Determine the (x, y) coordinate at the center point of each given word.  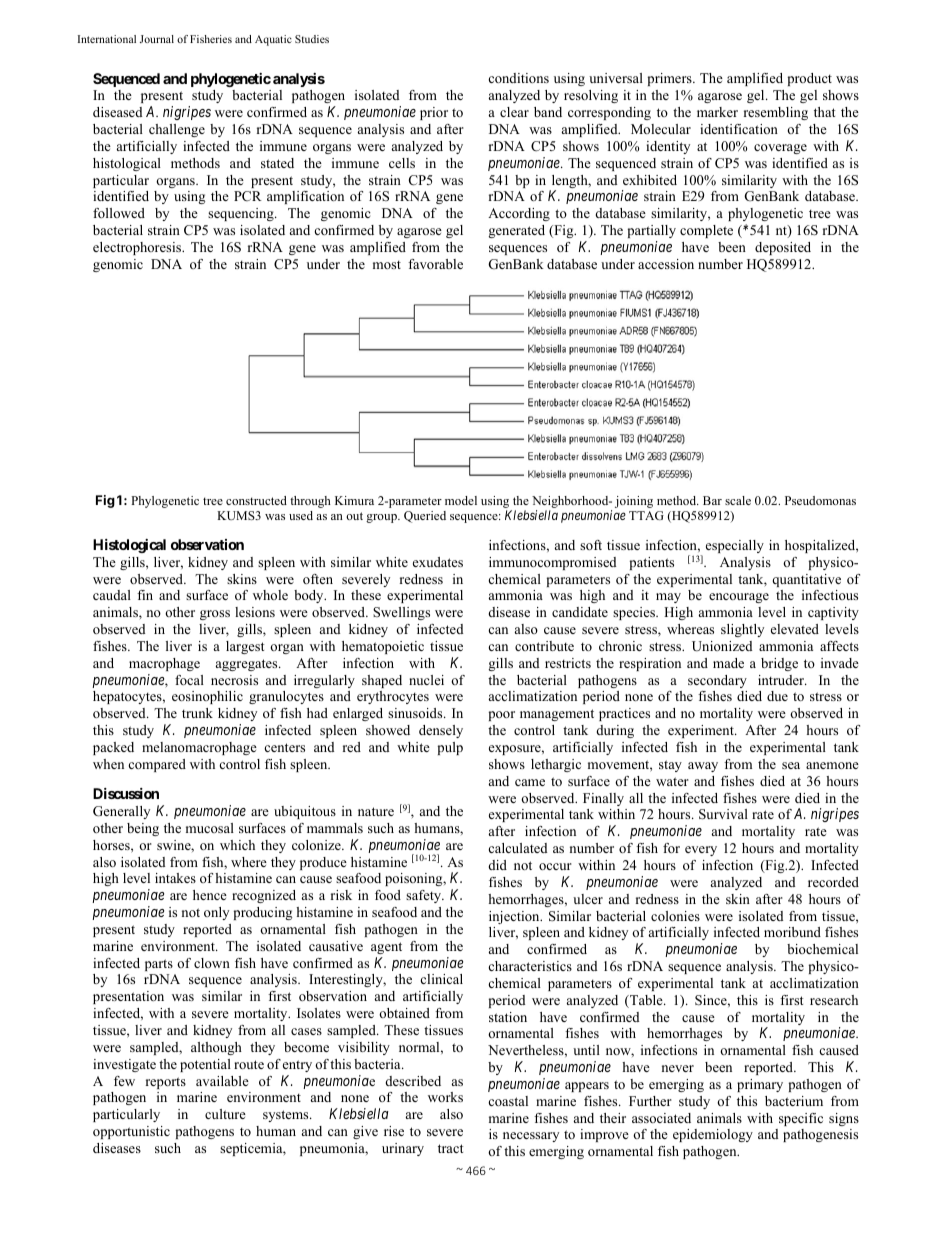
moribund (792, 932)
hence (210, 895)
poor (502, 716)
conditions (518, 78)
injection (515, 917)
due (777, 696)
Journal (157, 39)
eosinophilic (207, 697)
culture (225, 1114)
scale (738, 500)
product (810, 79)
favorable (435, 264)
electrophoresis (138, 248)
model (461, 500)
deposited (783, 248)
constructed (256, 500)
